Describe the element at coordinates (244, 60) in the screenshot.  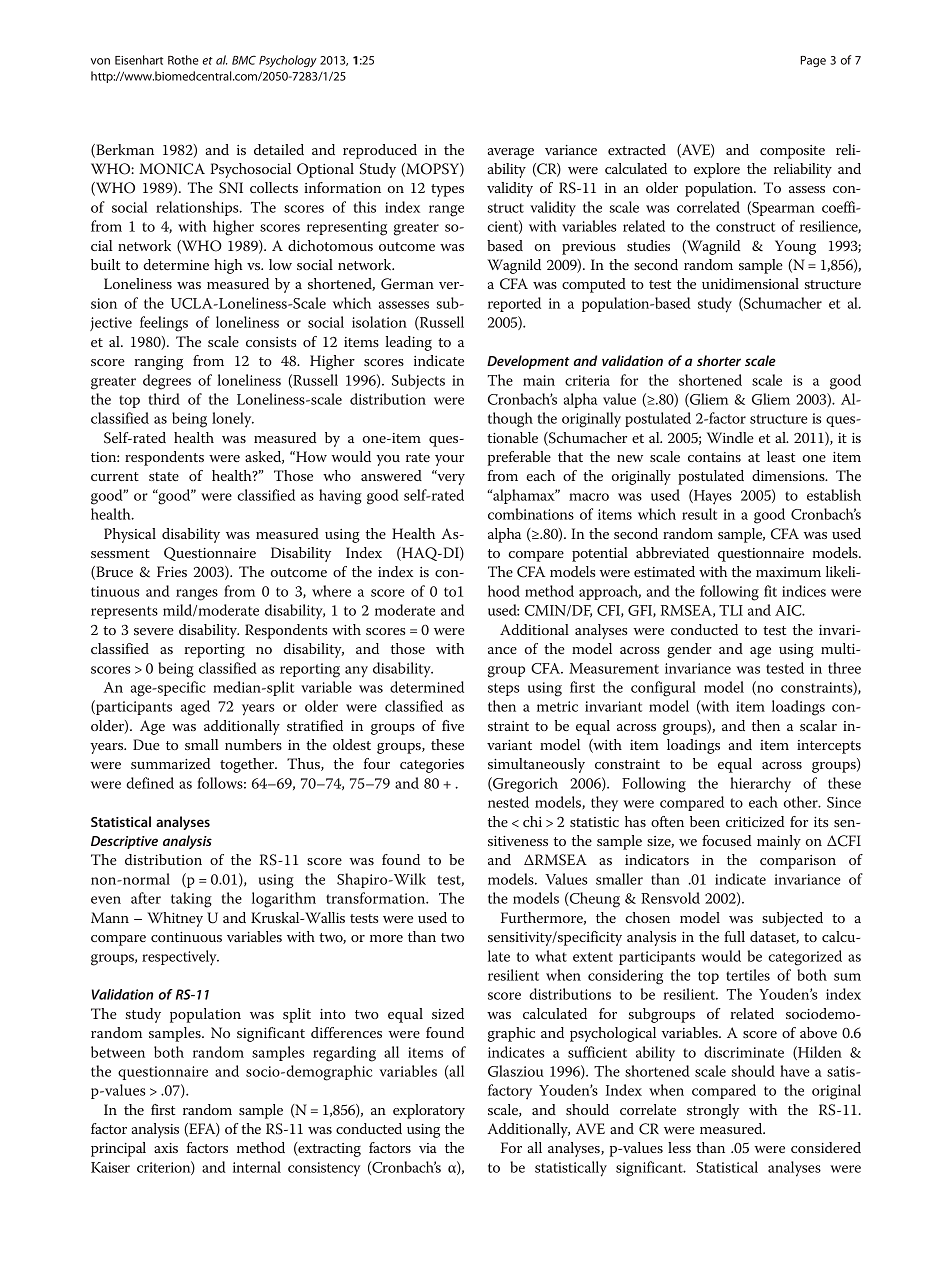
I see `BMC` at that location.
